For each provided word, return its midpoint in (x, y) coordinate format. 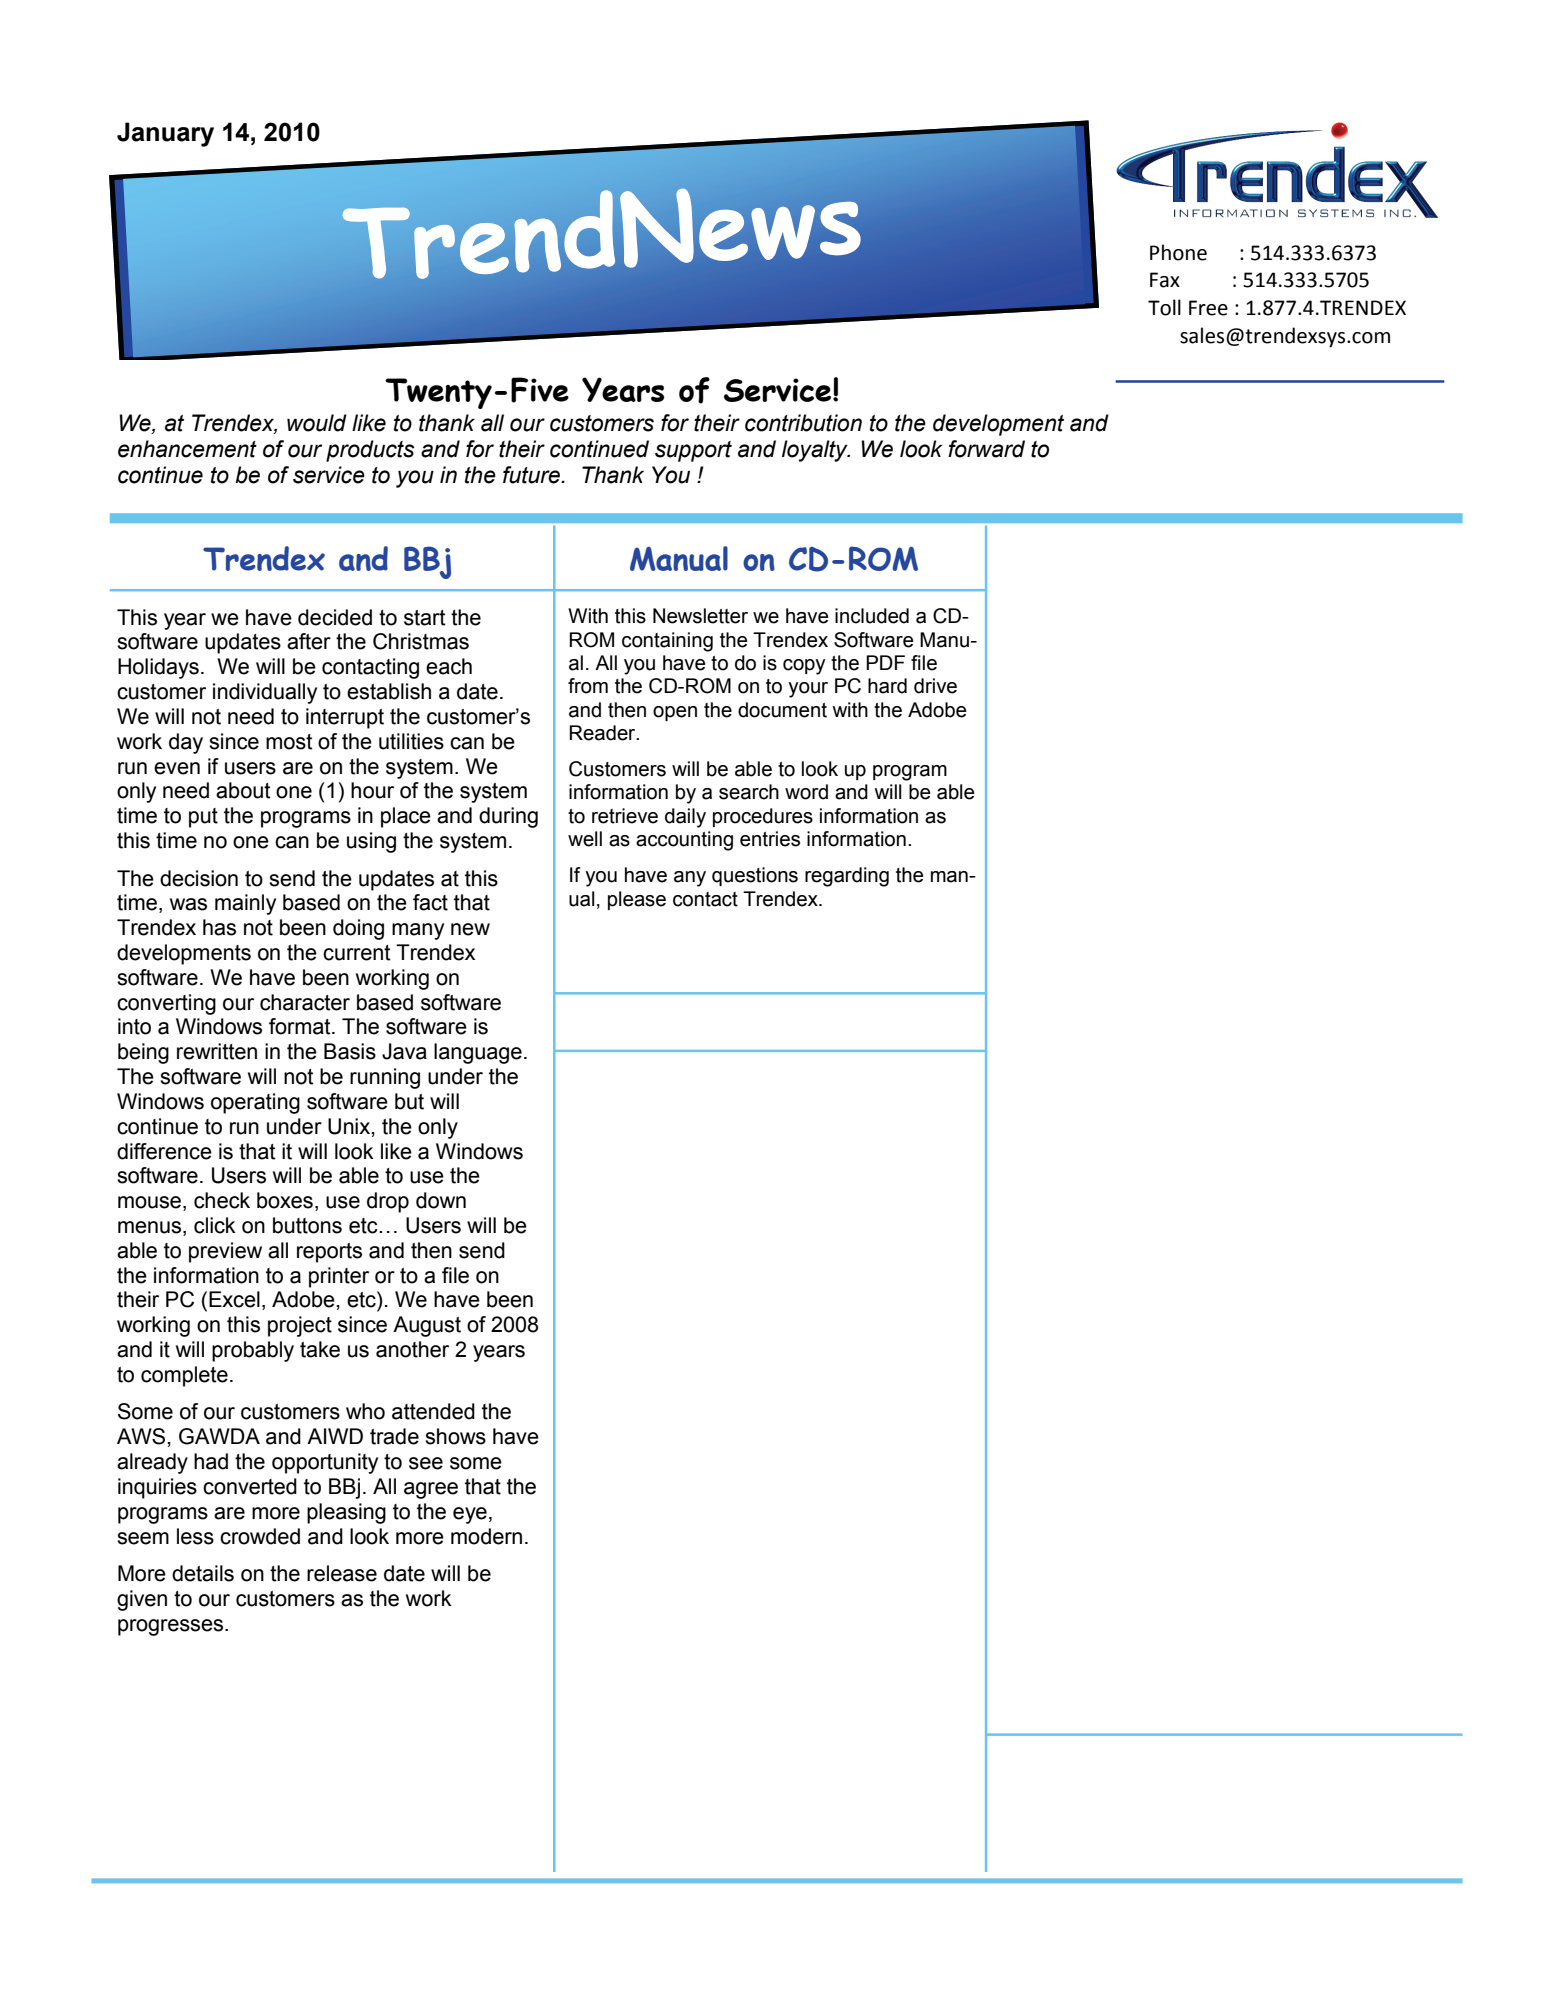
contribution (803, 423)
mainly (245, 904)
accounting (684, 841)
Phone (1178, 252)
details (203, 1573)
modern (486, 1536)
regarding (847, 877)
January (165, 134)
